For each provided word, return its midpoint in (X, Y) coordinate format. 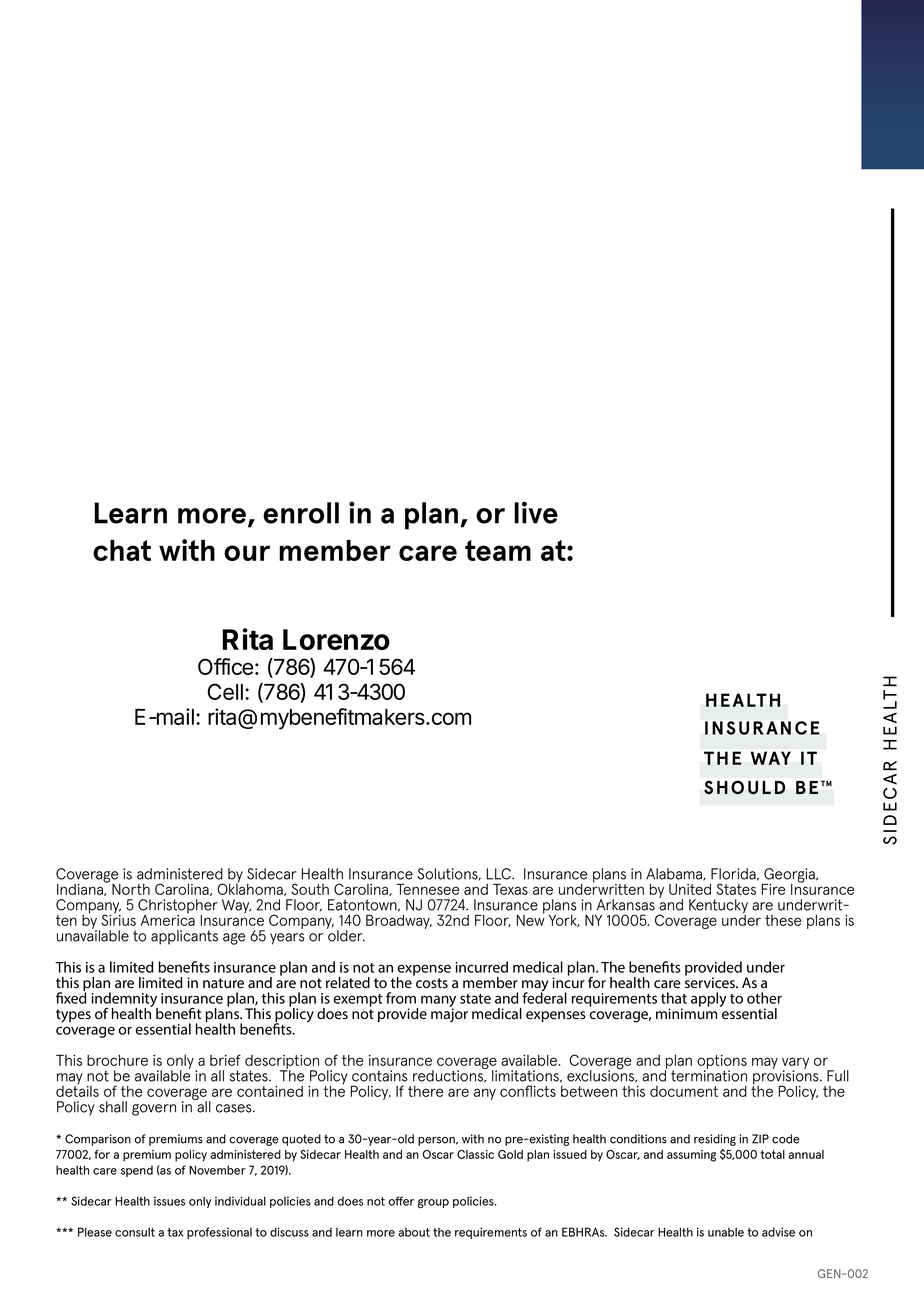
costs (432, 983)
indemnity (125, 1000)
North (131, 889)
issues (169, 1201)
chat (122, 550)
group (433, 1204)
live (536, 512)
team (498, 550)
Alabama (675, 874)
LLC (500, 874)
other (764, 998)
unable (726, 1232)
